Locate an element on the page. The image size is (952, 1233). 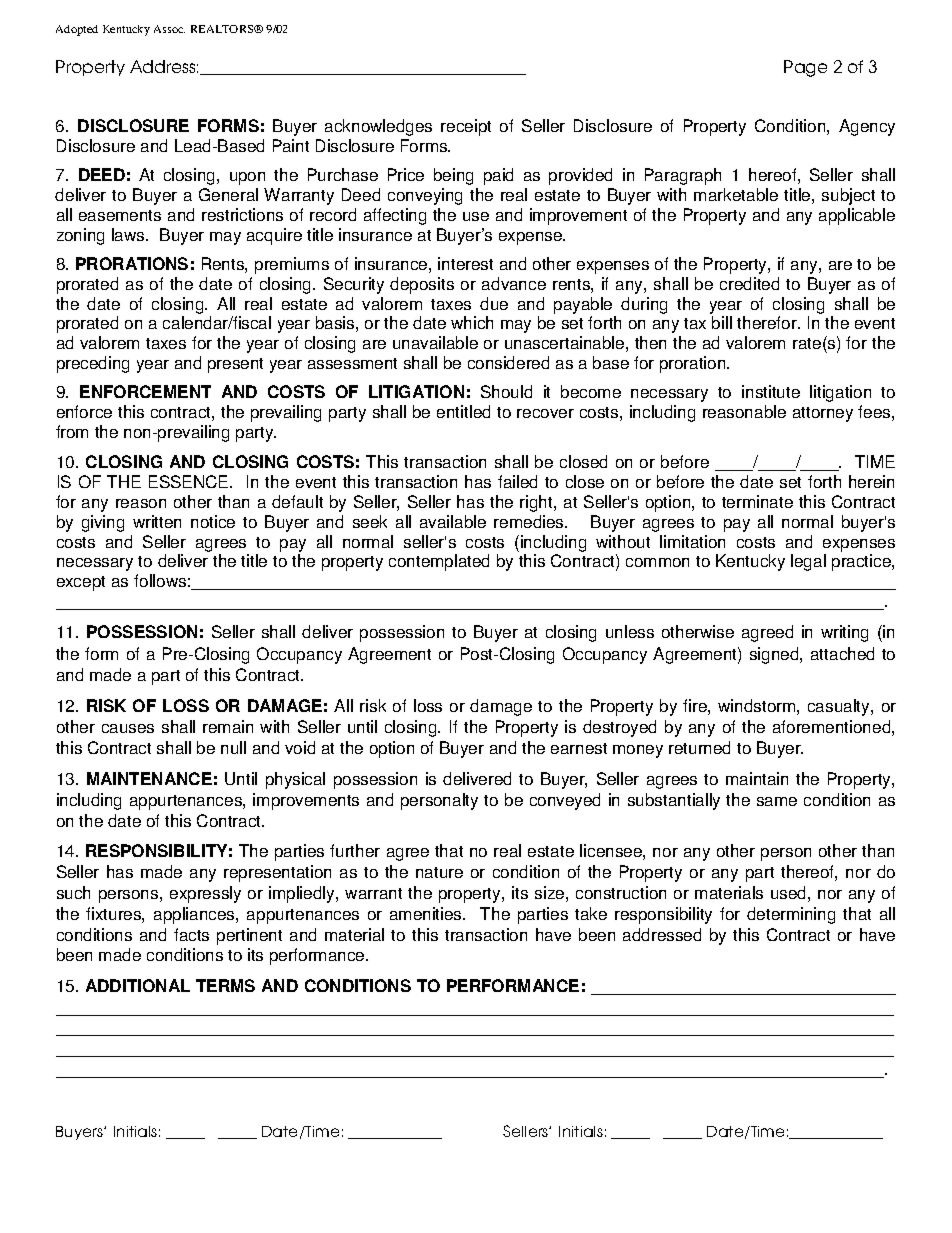
Assoc is located at coordinates (169, 29).
